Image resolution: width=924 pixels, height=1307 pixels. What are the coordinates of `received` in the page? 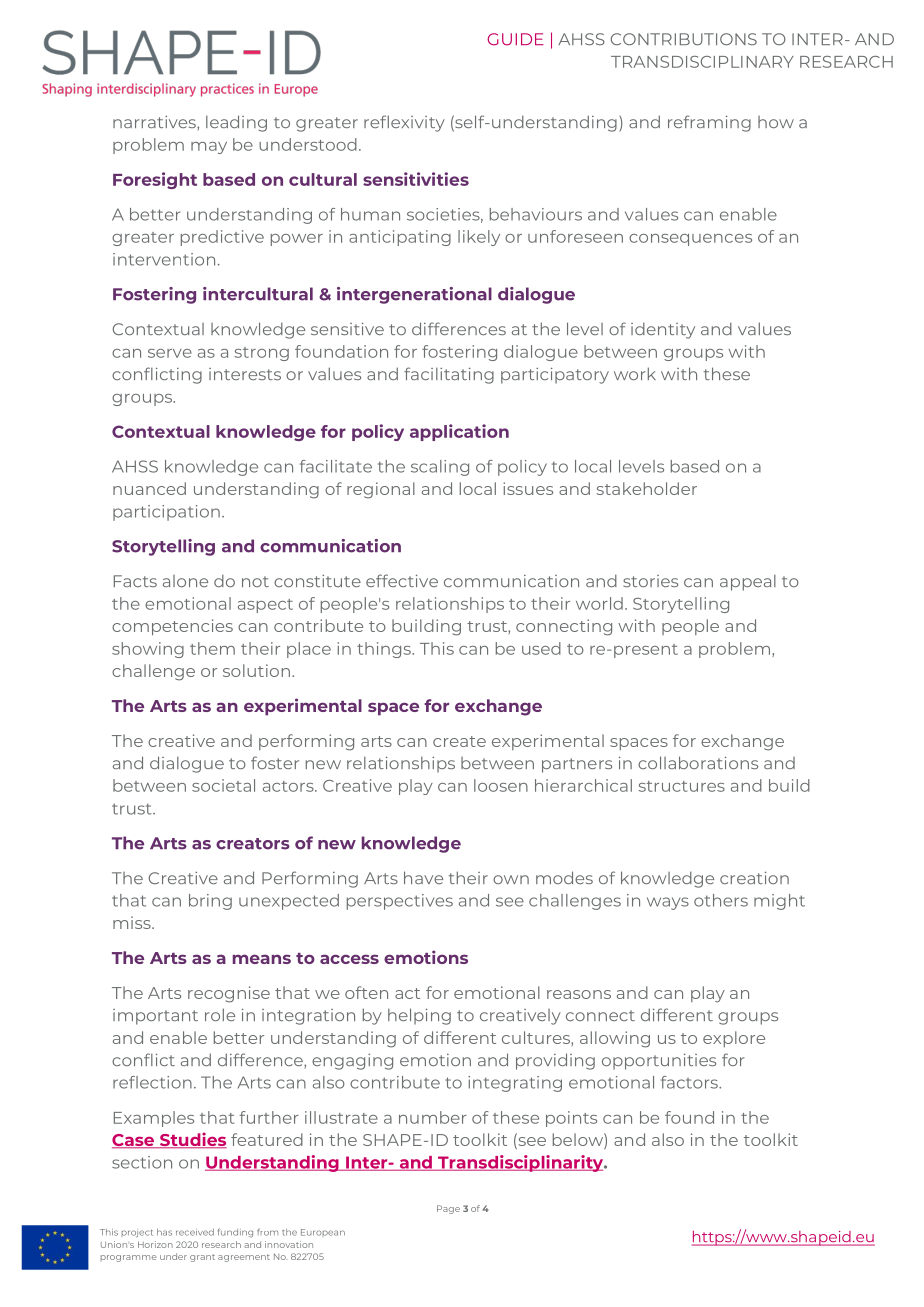 It's located at (195, 1232).
